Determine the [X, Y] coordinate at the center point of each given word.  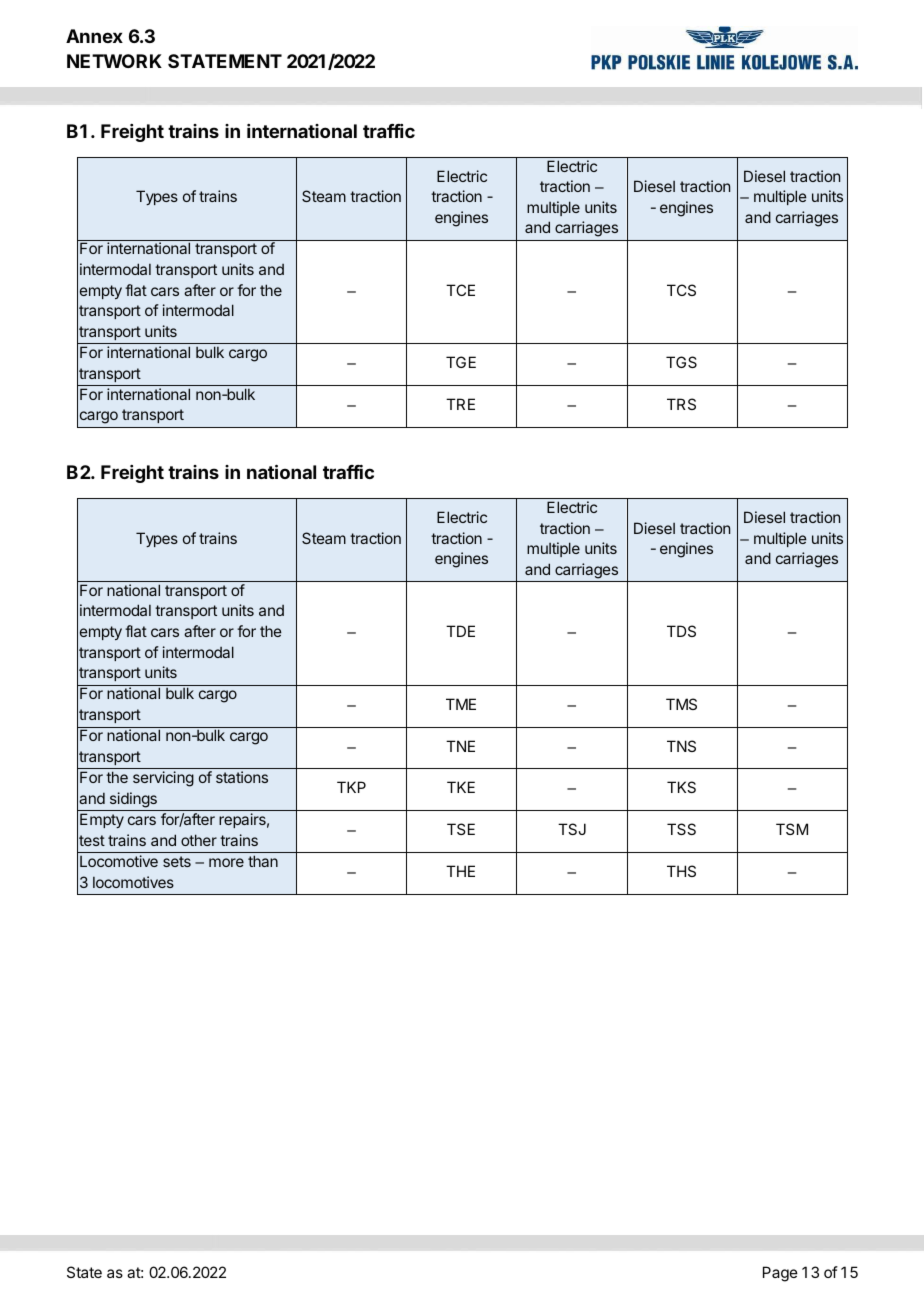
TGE [461, 362]
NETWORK [114, 61]
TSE [461, 829]
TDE [460, 631]
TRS [681, 404]
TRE [460, 404]
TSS [681, 829]
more [226, 862]
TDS [681, 631]
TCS [681, 290]
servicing [163, 779]
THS [681, 871]
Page [780, 1274]
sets [177, 861]
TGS [681, 362]
